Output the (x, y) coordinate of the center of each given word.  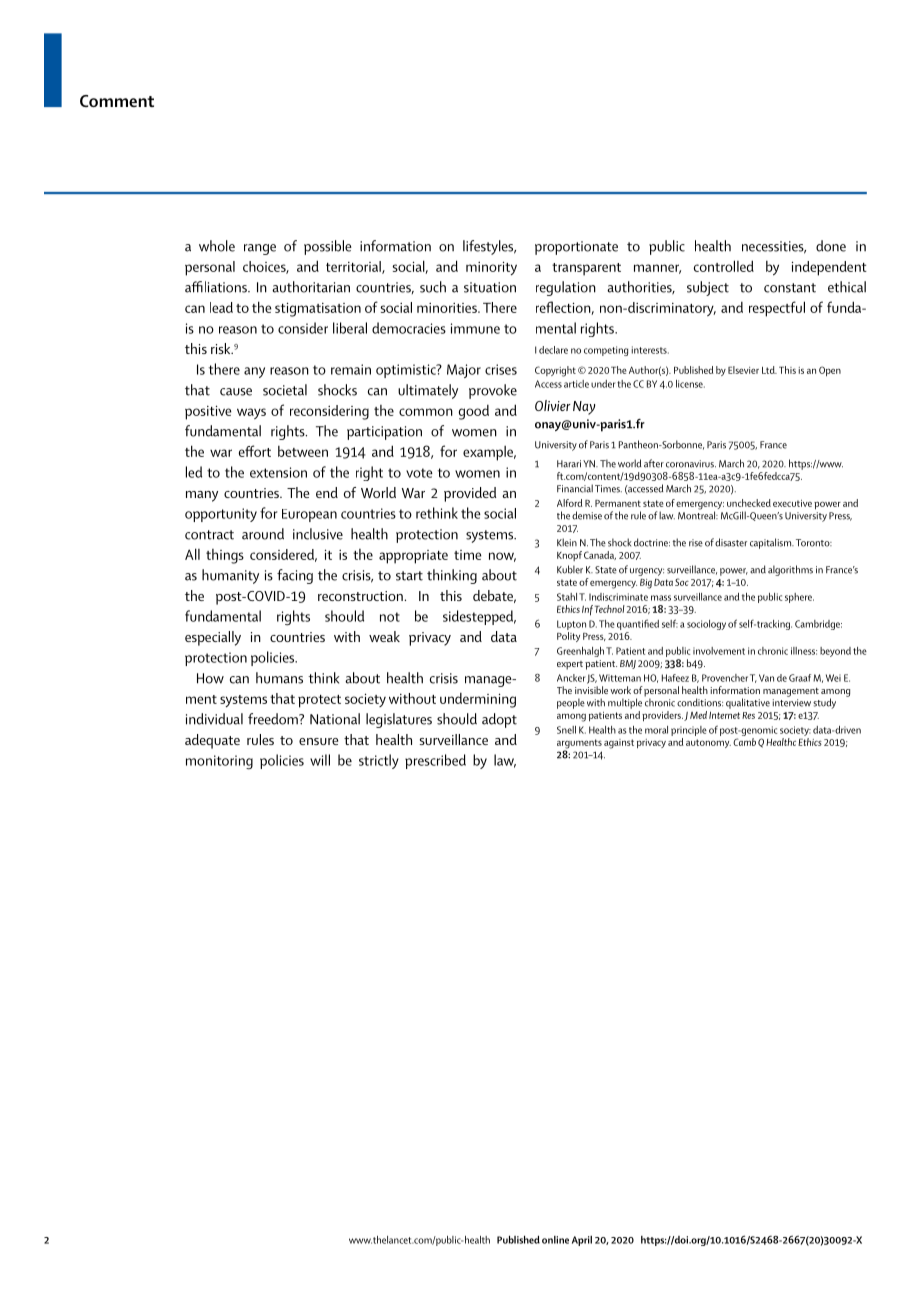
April (582, 1241)
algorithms (790, 570)
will (320, 760)
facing (295, 576)
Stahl (567, 597)
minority (491, 268)
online (555, 1240)
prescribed (435, 761)
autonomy (708, 743)
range (260, 249)
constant (790, 288)
